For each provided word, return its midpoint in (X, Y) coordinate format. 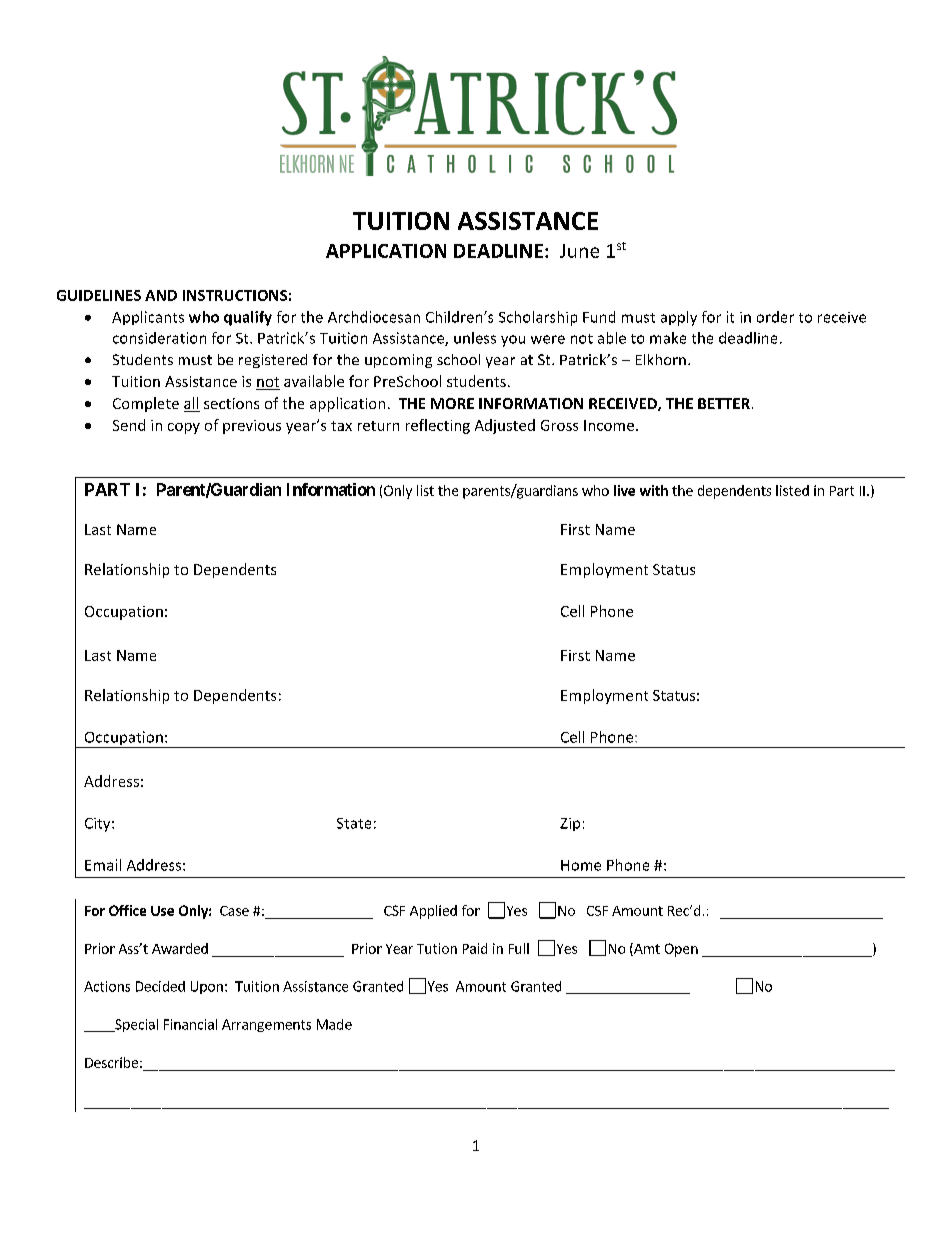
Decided (160, 986)
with (654, 490)
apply (679, 318)
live (624, 490)
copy (184, 428)
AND (161, 295)
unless (475, 338)
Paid (475, 948)
